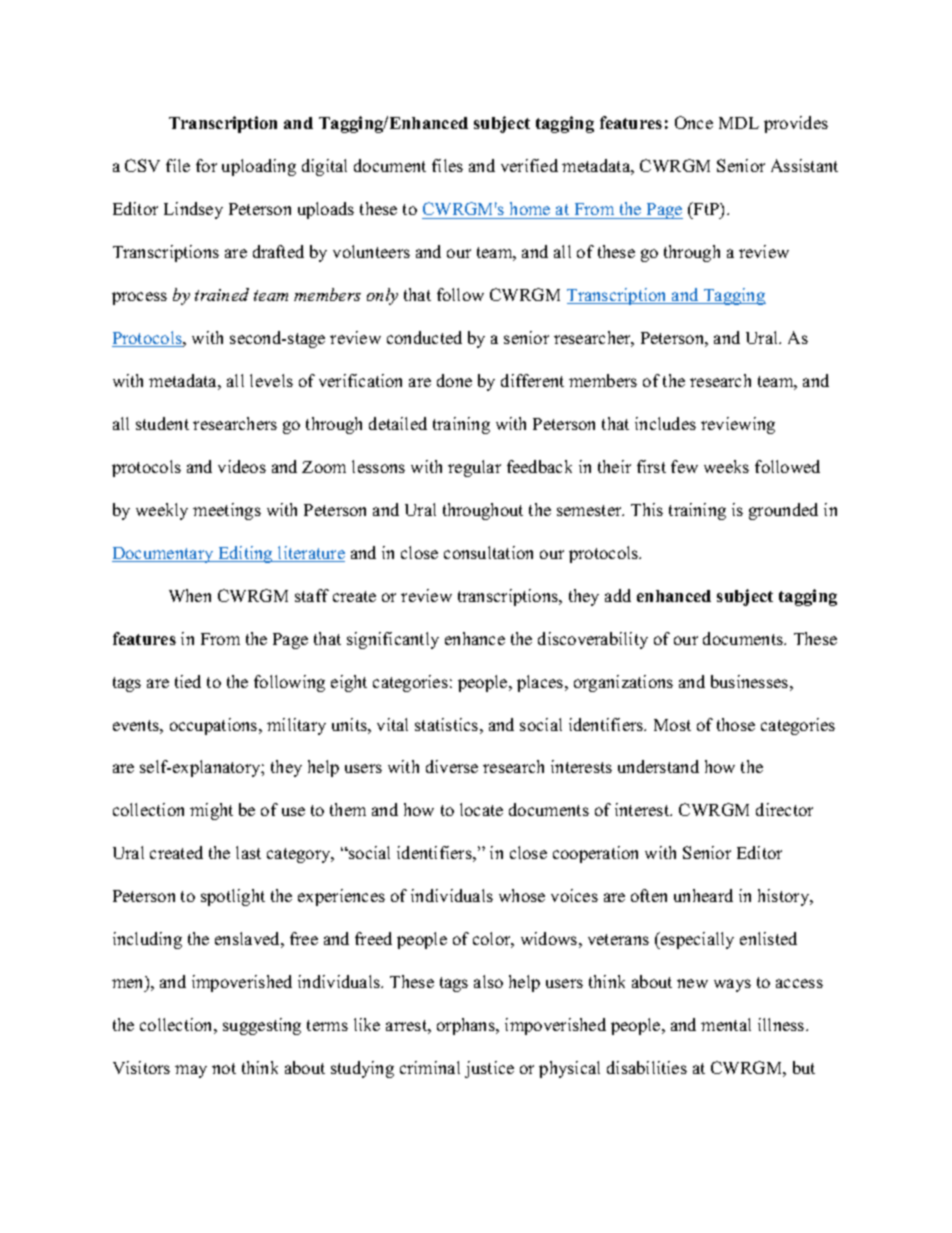 Image resolution: width=952 pixels, height=1233 pixels. Describe the element at coordinates (529, 165) in the screenshot. I see `verified` at that location.
